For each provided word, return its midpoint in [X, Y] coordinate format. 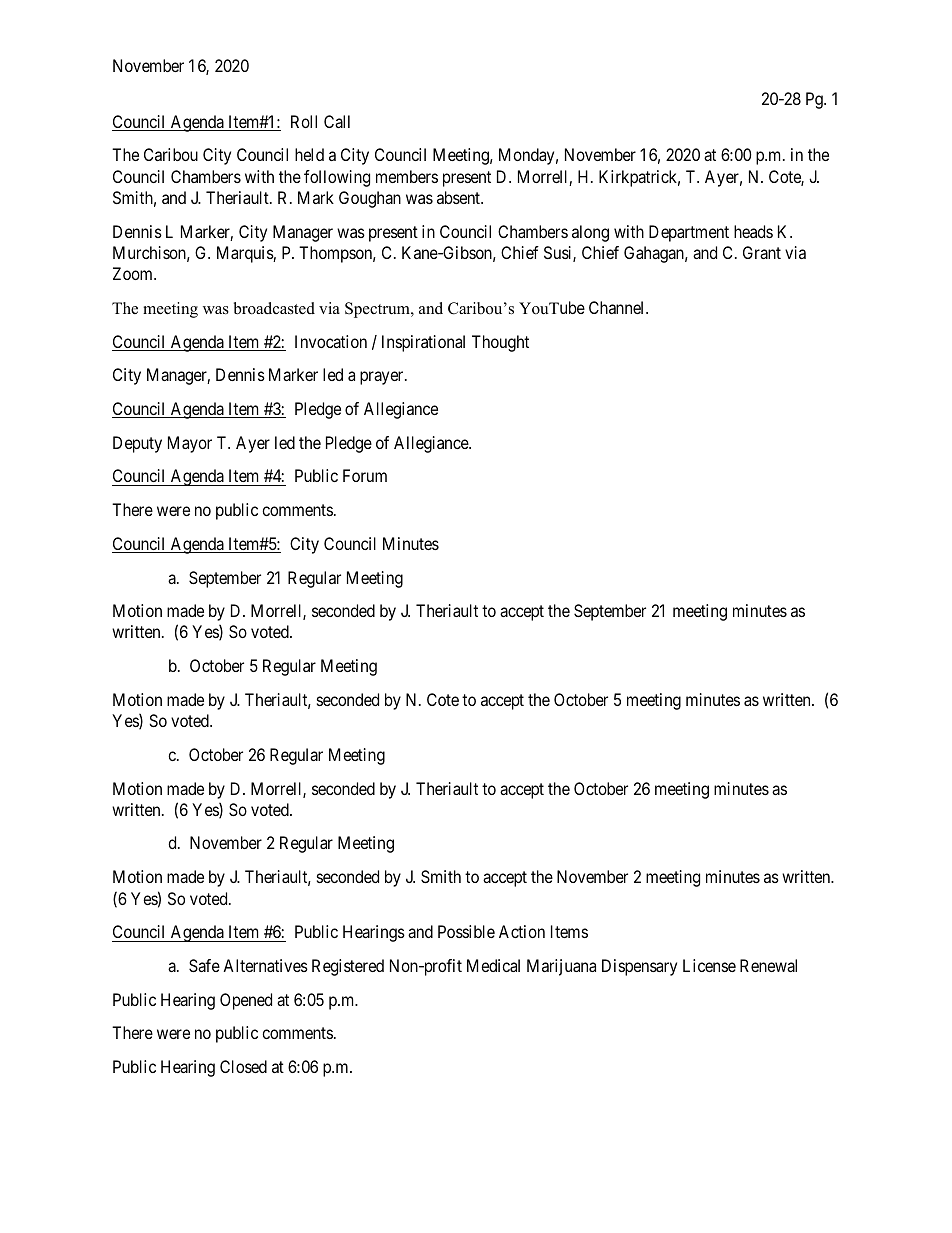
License [709, 965]
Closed [243, 1066]
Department [689, 233]
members [407, 176]
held [309, 154]
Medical [493, 965]
